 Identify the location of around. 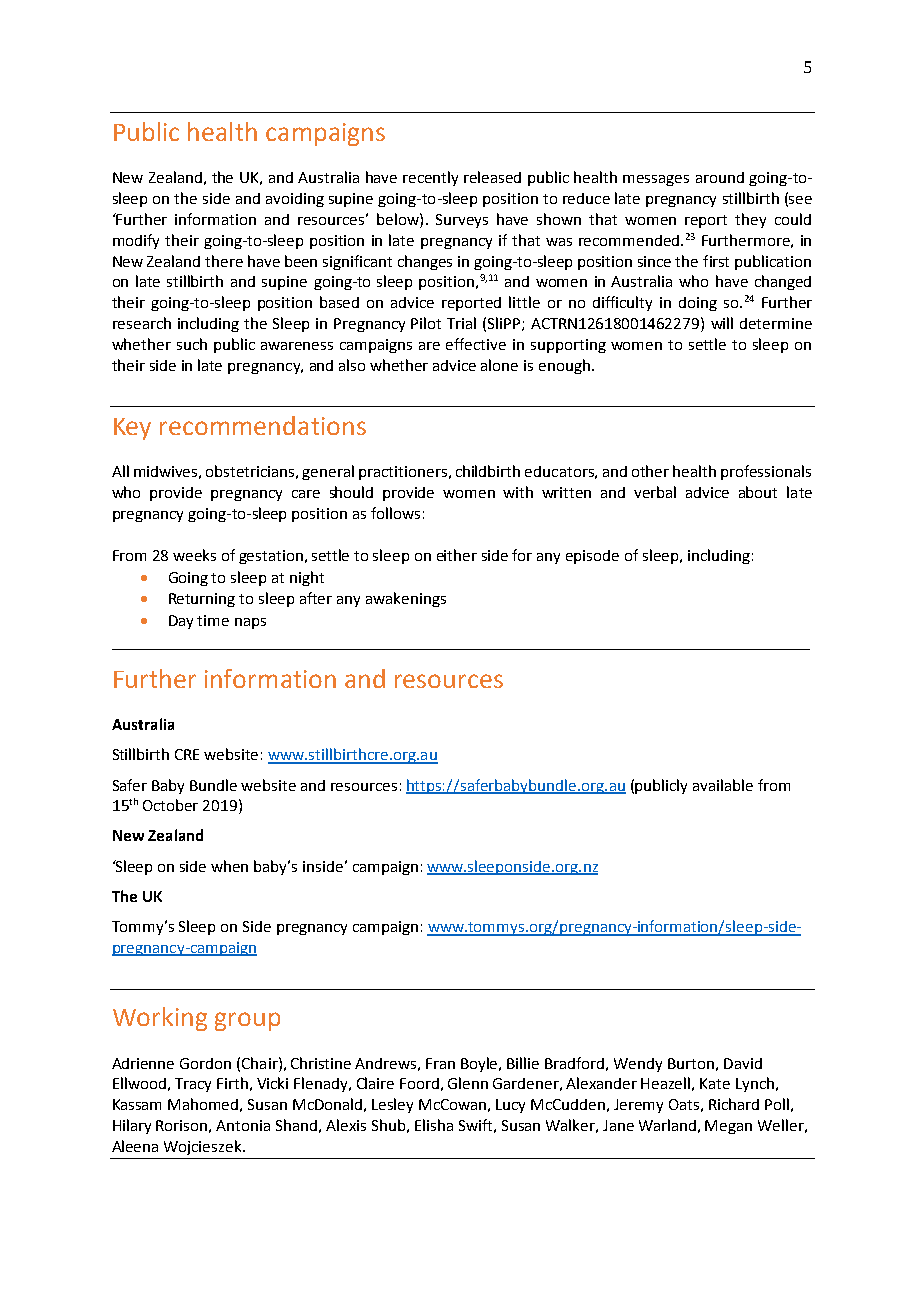
(720, 177).
